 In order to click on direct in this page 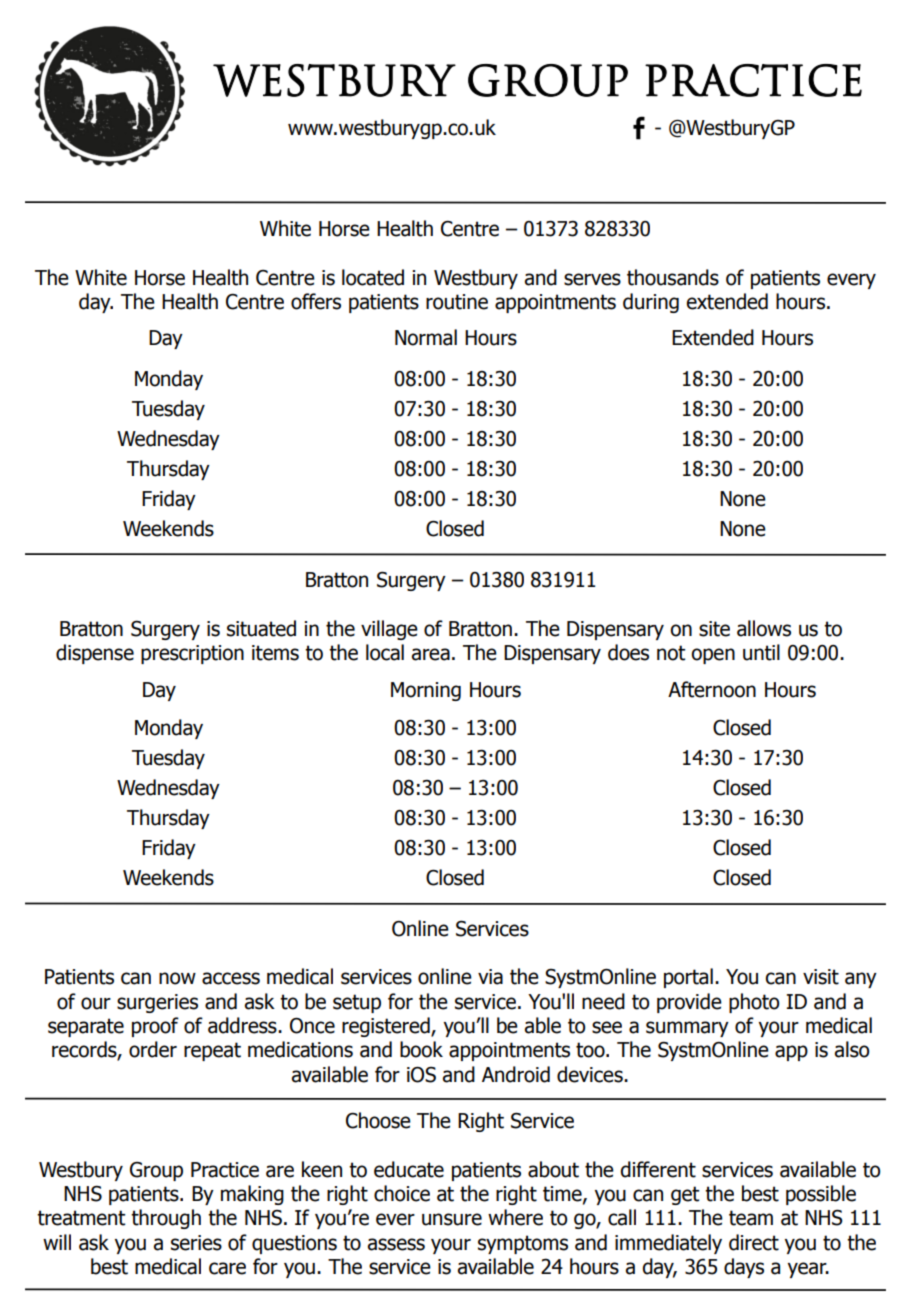, I will do `click(754, 1242)`.
